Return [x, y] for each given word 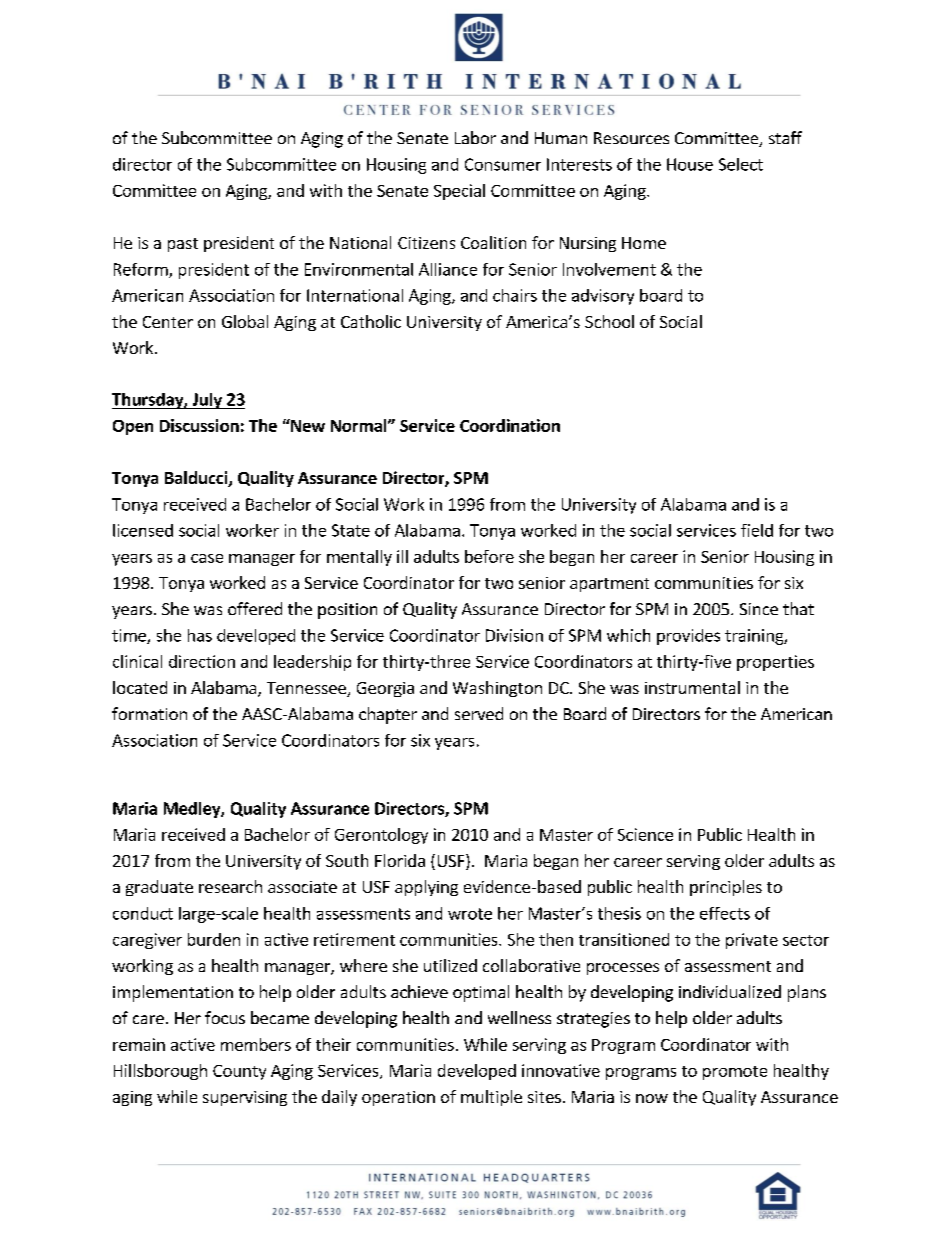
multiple [491, 1098]
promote [735, 1073]
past [183, 245]
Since [759, 609]
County [239, 1072]
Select [741, 164]
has [200, 635]
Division [514, 635]
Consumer [503, 164]
